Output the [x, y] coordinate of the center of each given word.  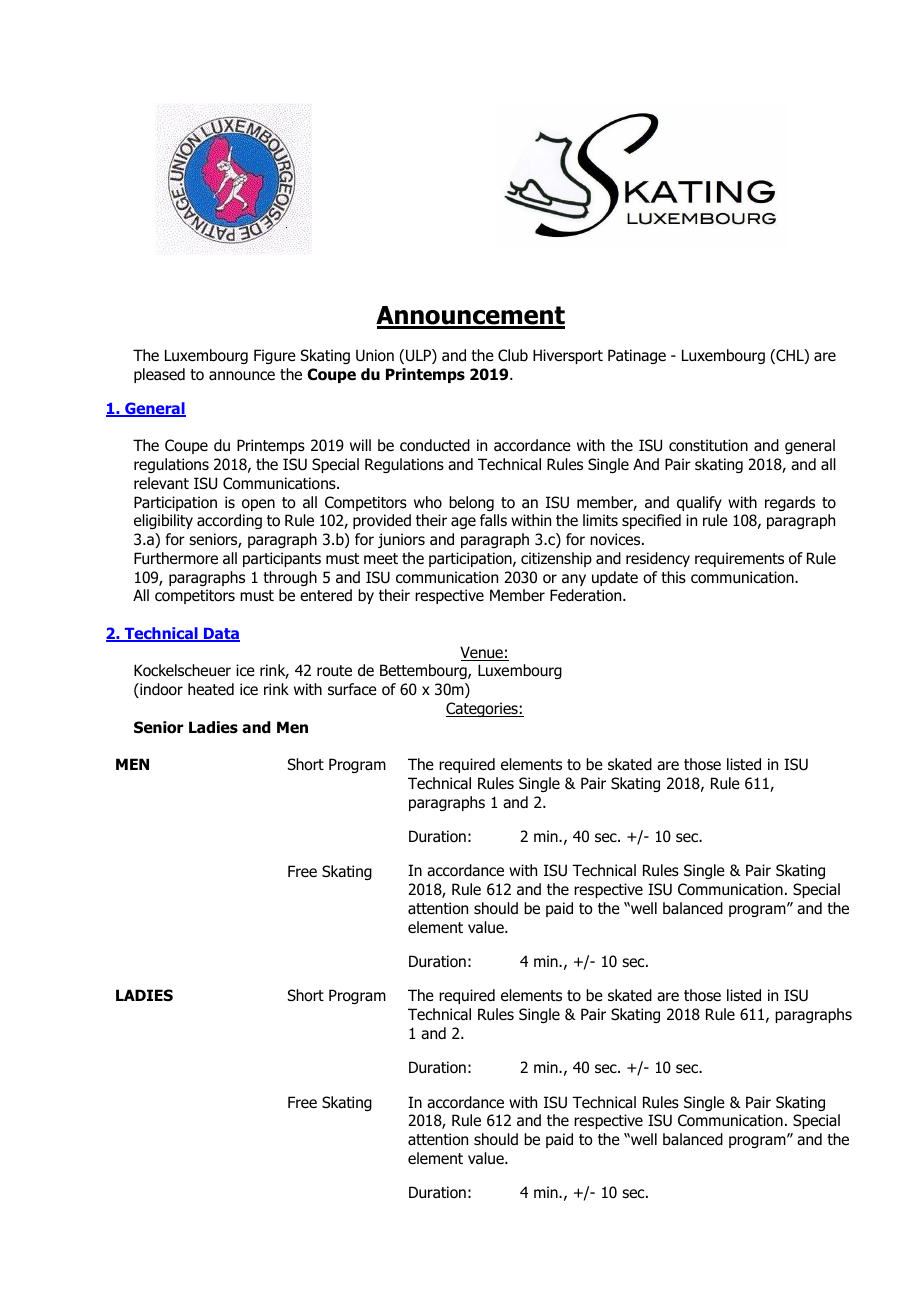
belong [471, 503]
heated [211, 689]
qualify [699, 503]
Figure [275, 356]
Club [513, 355]
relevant [161, 483]
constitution [708, 445]
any [574, 580]
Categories [483, 709]
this [673, 577]
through [290, 578]
